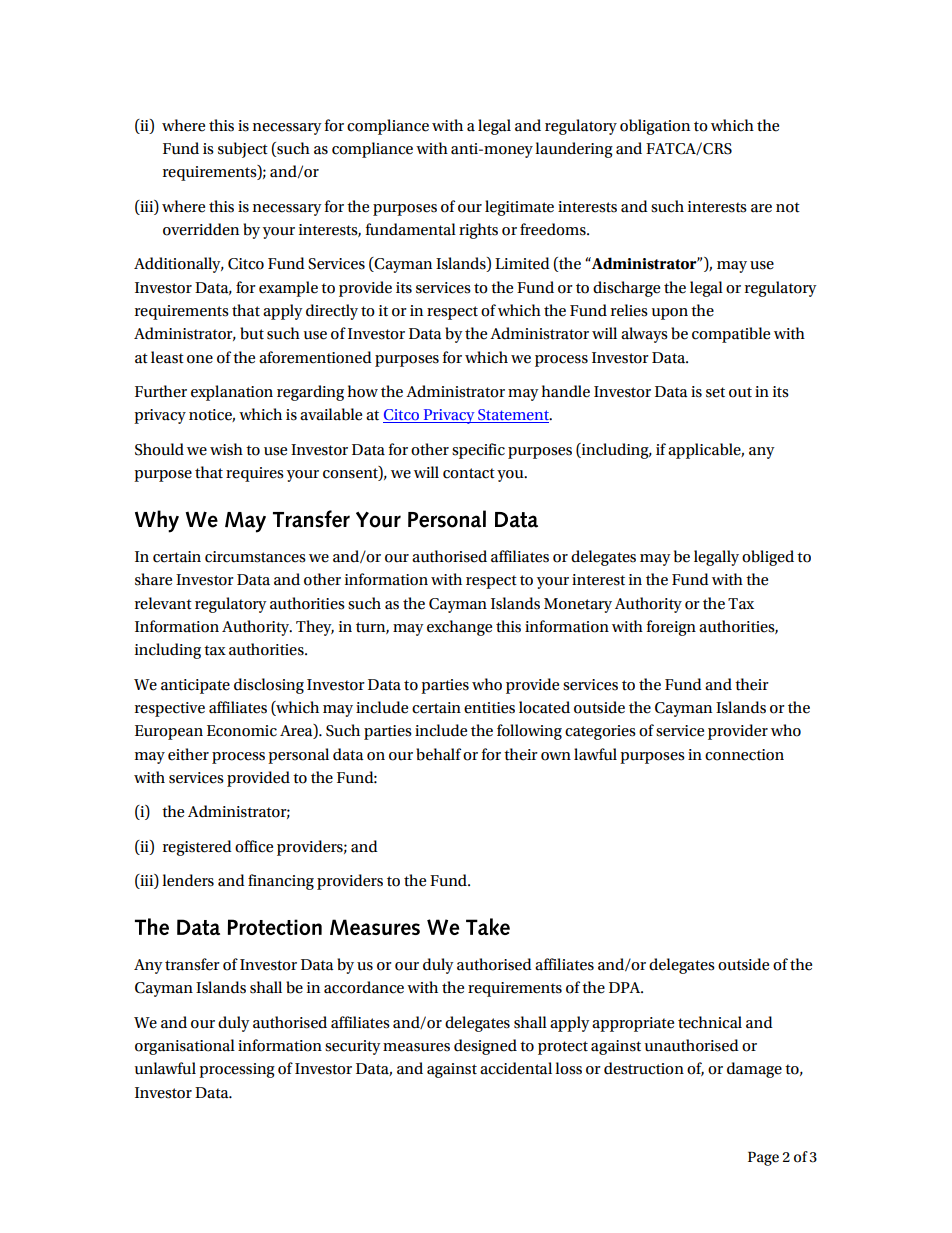 The height and width of the screenshot is (1233, 952). What do you see at coordinates (519, 208) in the screenshot?
I see `legitimate` at bounding box center [519, 208].
